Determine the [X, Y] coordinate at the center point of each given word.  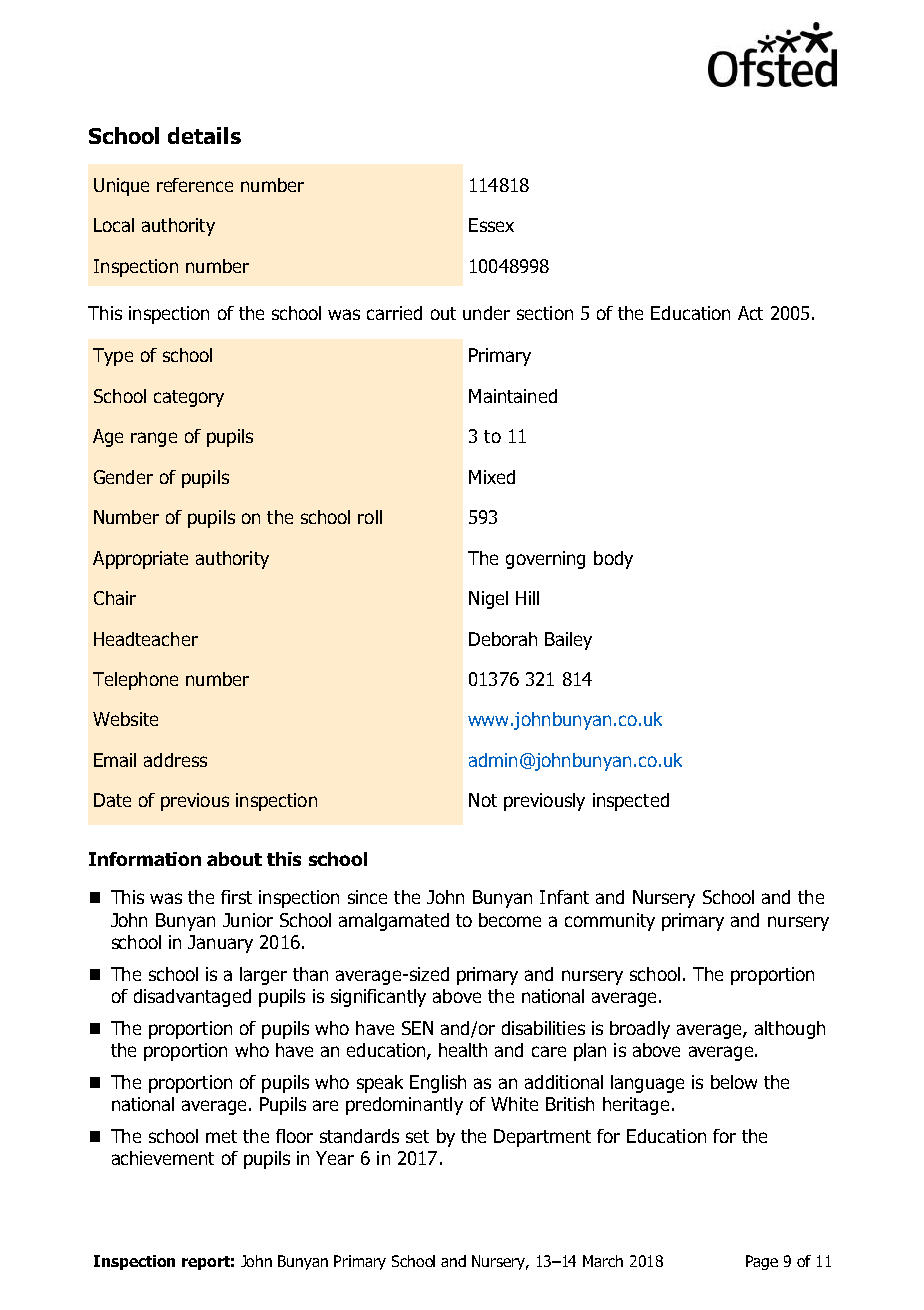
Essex [491, 225]
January [220, 944]
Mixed [492, 477]
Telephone [135, 681]
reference [195, 185]
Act [750, 313]
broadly [640, 1030]
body [613, 560]
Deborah [503, 639]
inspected [631, 802]
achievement [163, 1158]
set [417, 1136]
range [154, 439]
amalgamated [394, 922]
